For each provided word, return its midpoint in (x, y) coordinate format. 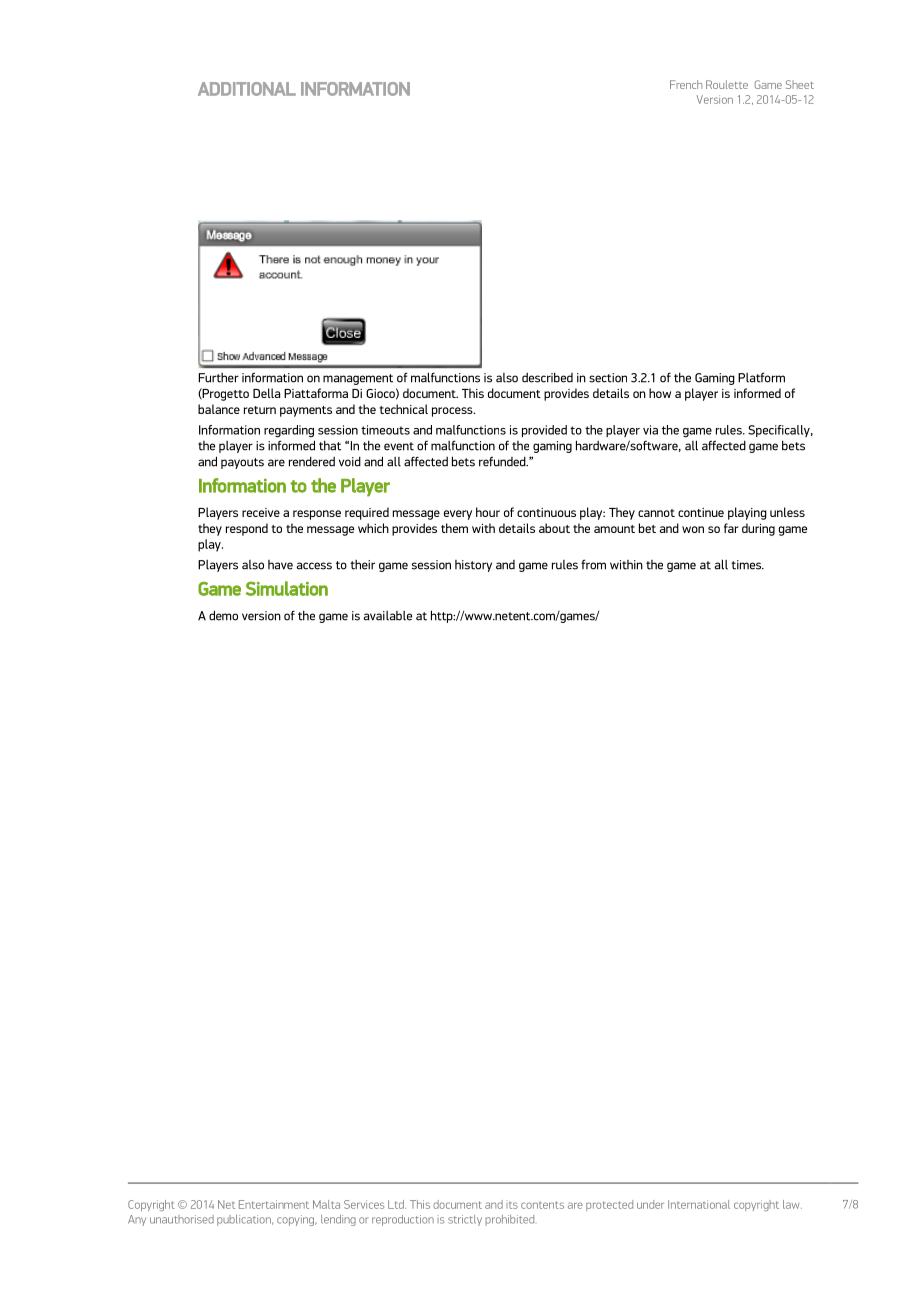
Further (219, 378)
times (747, 565)
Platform (761, 377)
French (686, 84)
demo (223, 615)
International (699, 1204)
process (453, 412)
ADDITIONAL (247, 89)
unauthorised (182, 1219)
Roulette (727, 84)
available (387, 616)
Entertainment (274, 1204)
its (512, 1205)
